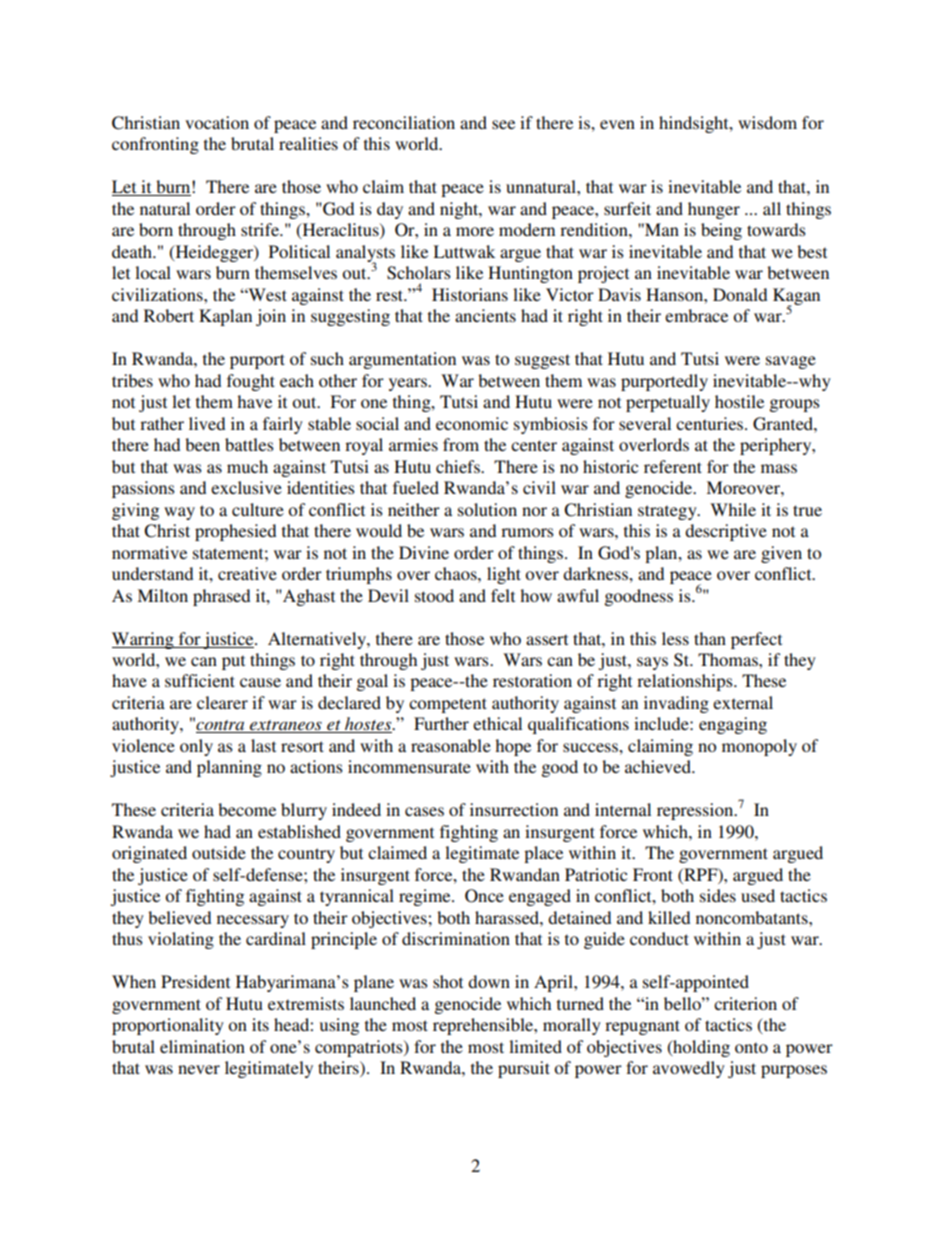  Describe the element at coordinates (217, 122) in the screenshot. I see `vocation` at that location.
